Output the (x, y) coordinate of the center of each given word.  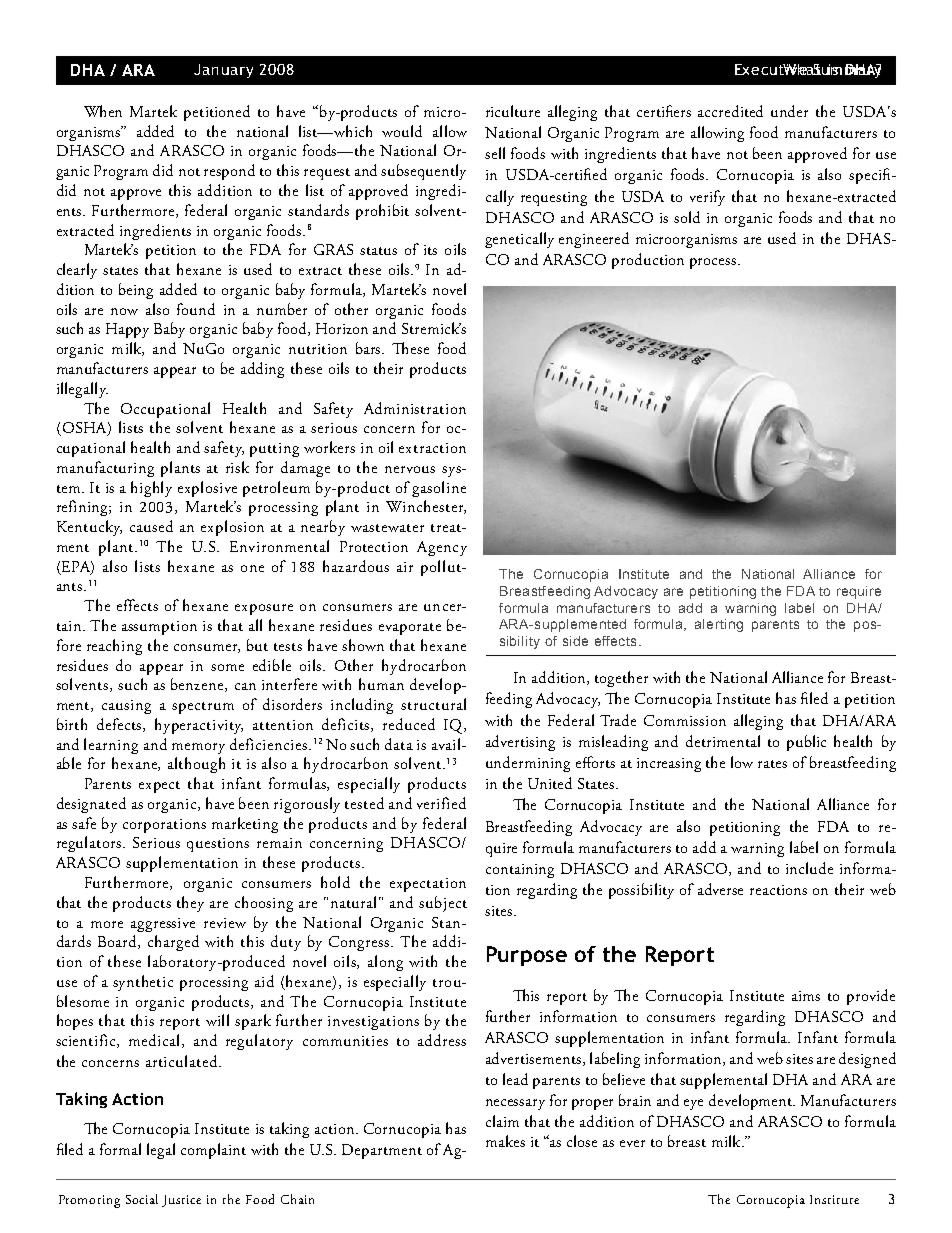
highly (151, 489)
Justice (181, 1201)
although (196, 765)
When (103, 111)
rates (772, 764)
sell (495, 153)
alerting (719, 625)
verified (441, 803)
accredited (730, 111)
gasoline (439, 489)
